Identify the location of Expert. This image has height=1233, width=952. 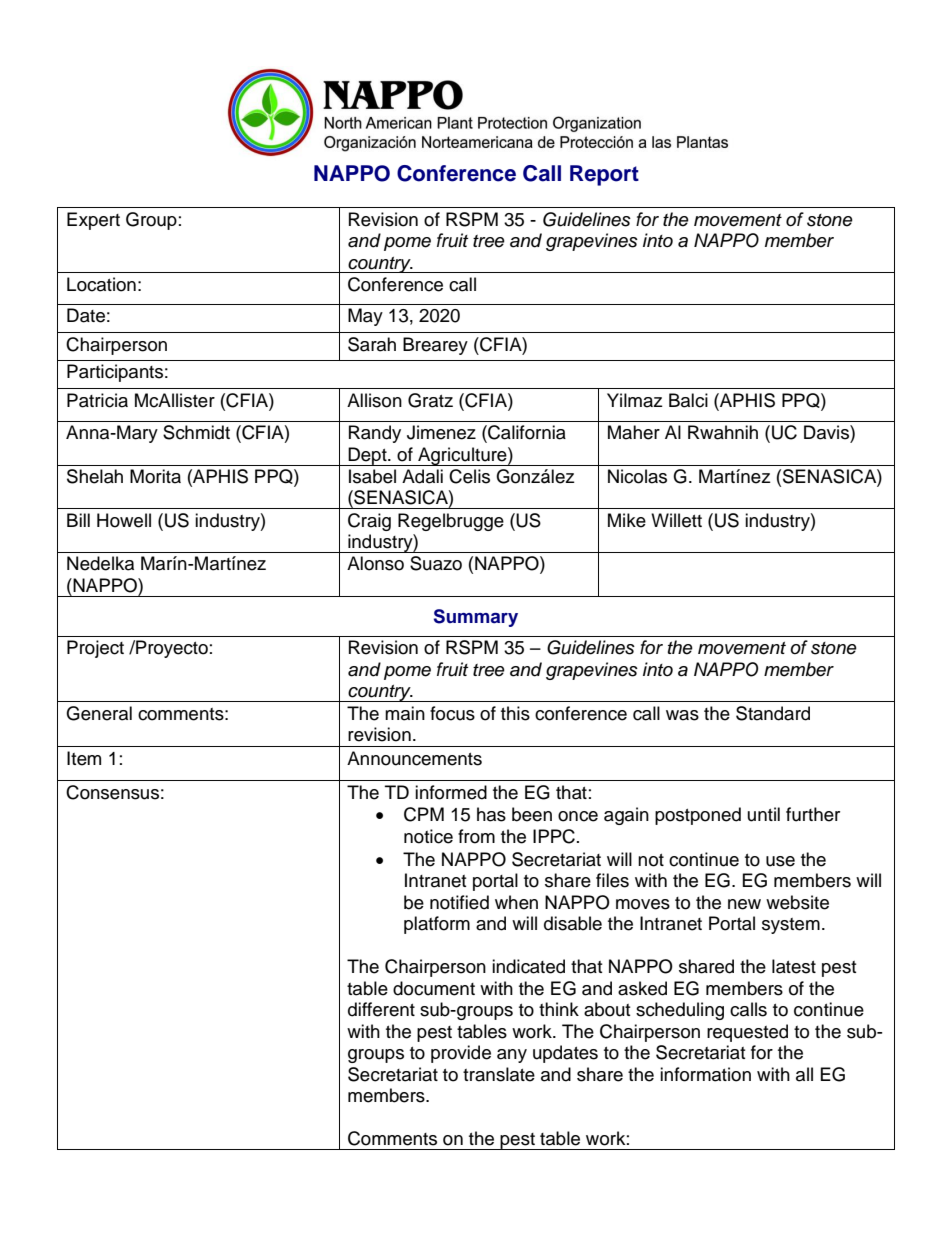
(93, 221).
